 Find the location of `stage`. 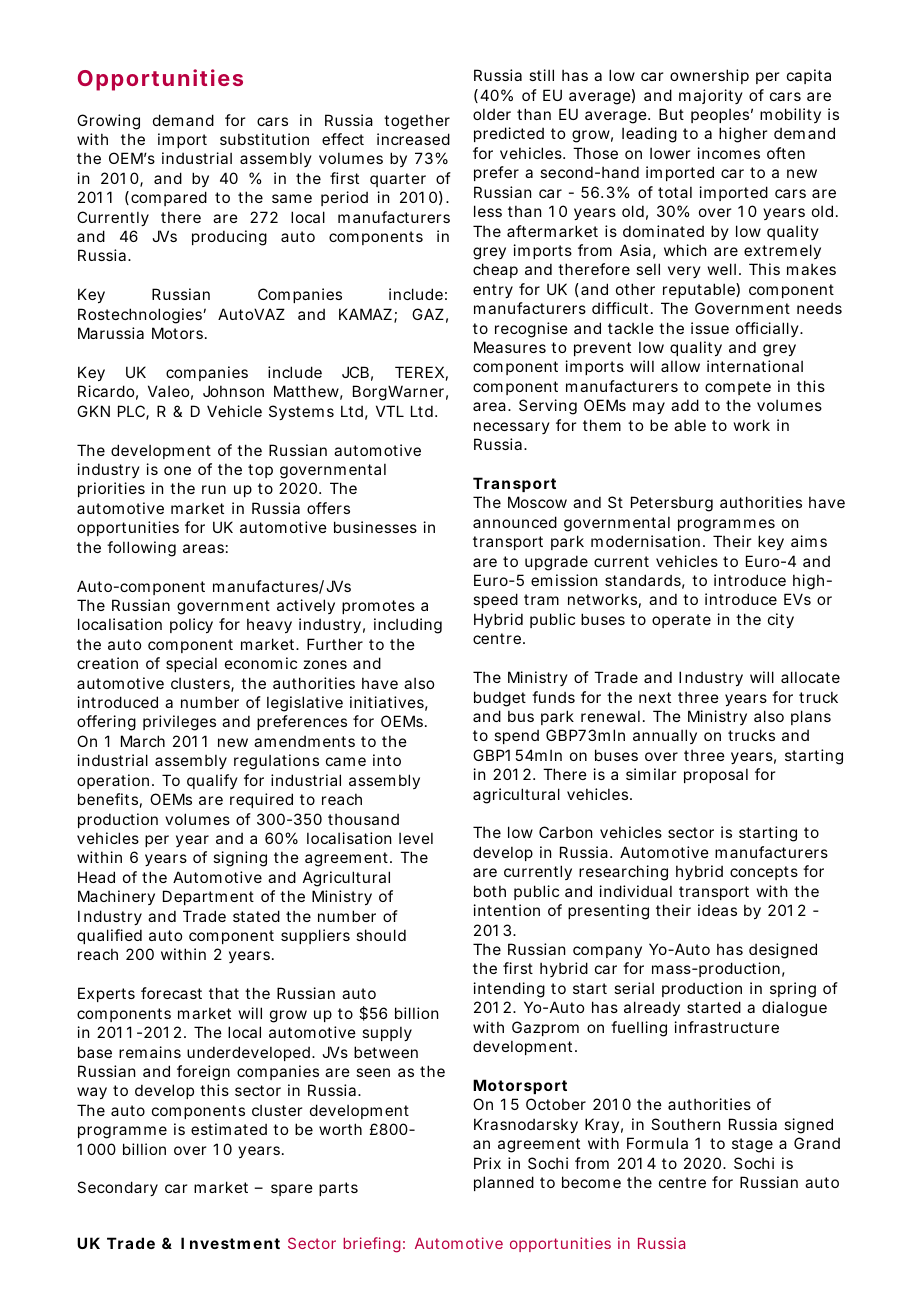

stage is located at coordinates (752, 1145).
